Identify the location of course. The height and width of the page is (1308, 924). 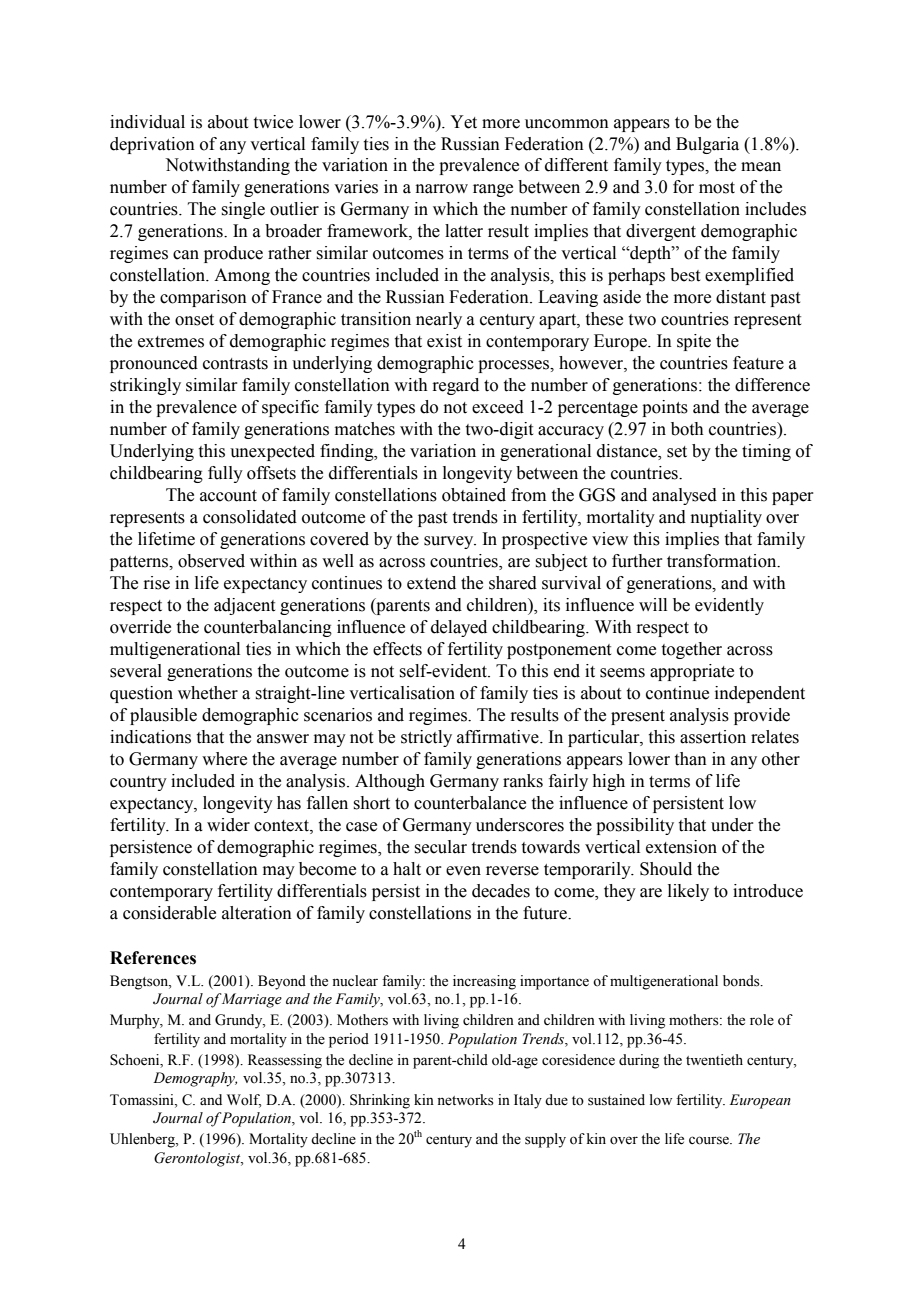
(710, 1140).
